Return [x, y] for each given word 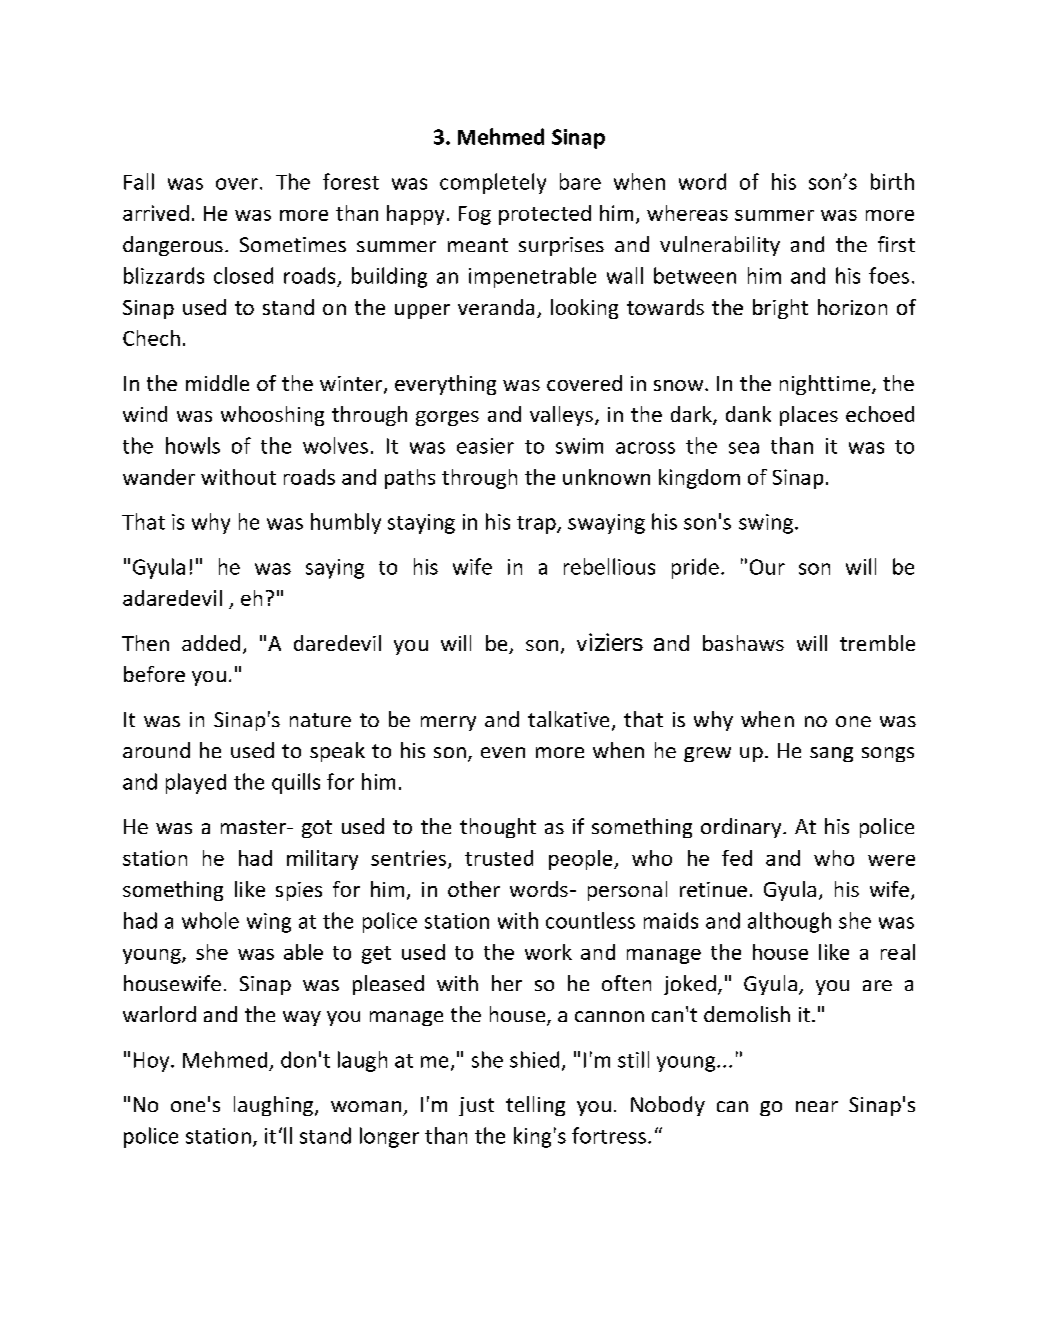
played [196, 783]
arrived [156, 213]
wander [159, 477]
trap [537, 525]
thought [498, 828]
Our [767, 567]
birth [892, 181]
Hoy [153, 1062]
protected [545, 215]
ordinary [742, 828]
